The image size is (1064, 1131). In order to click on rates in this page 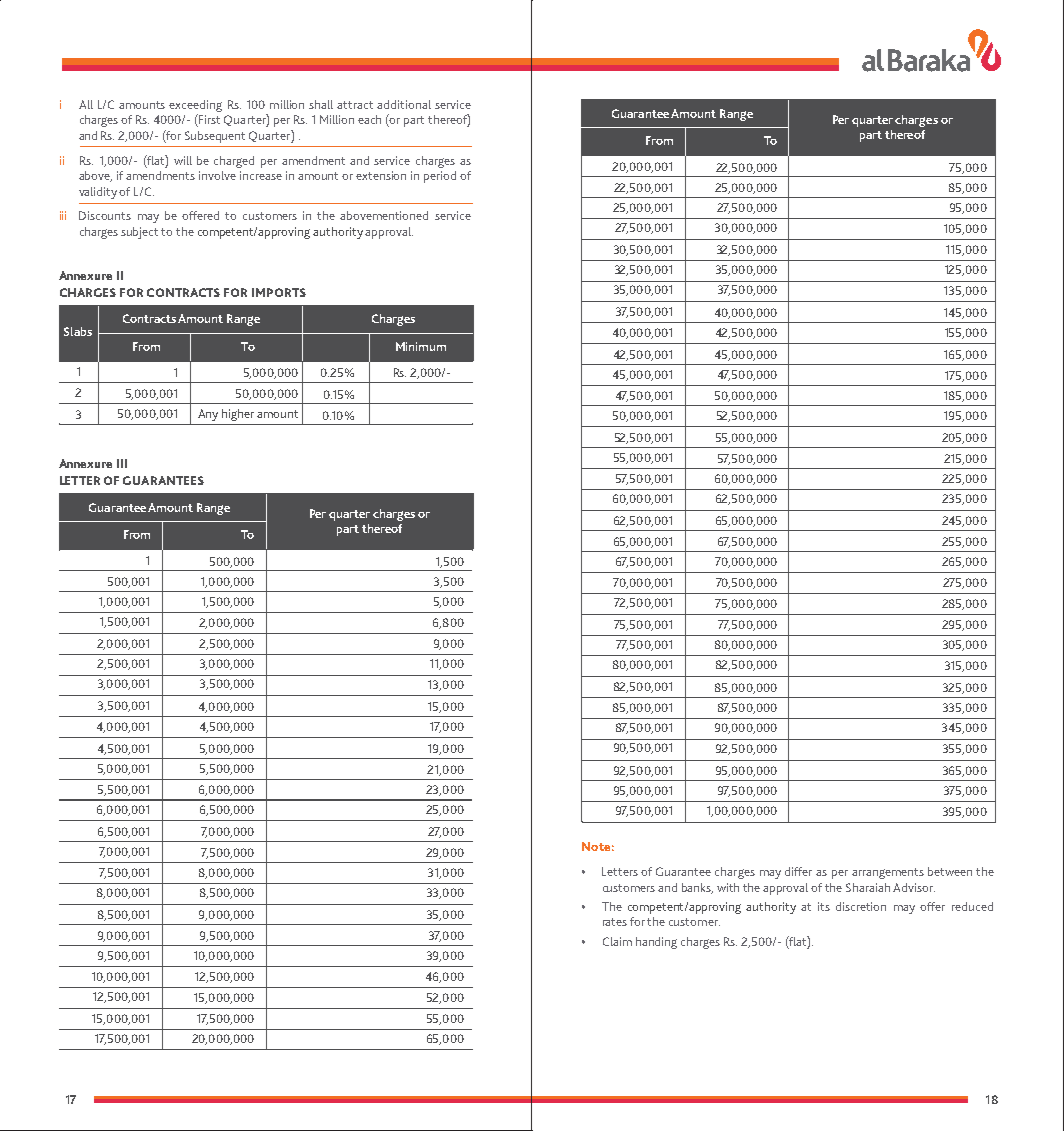, I will do `click(615, 922)`.
